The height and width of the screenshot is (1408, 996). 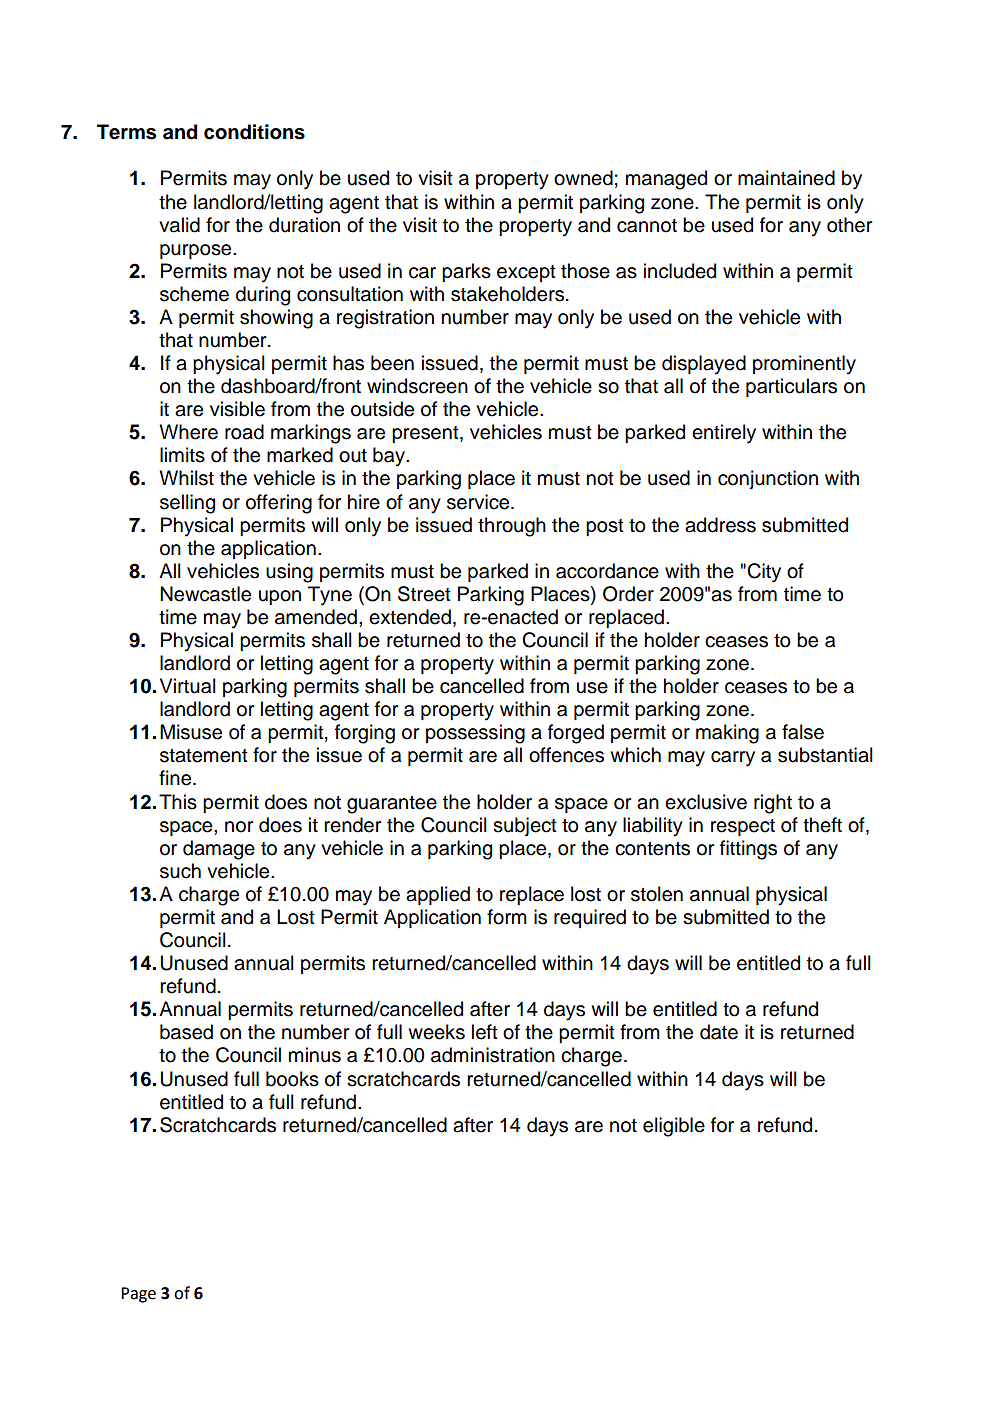 What do you see at coordinates (583, 178) in the screenshot?
I see `owned` at bounding box center [583, 178].
